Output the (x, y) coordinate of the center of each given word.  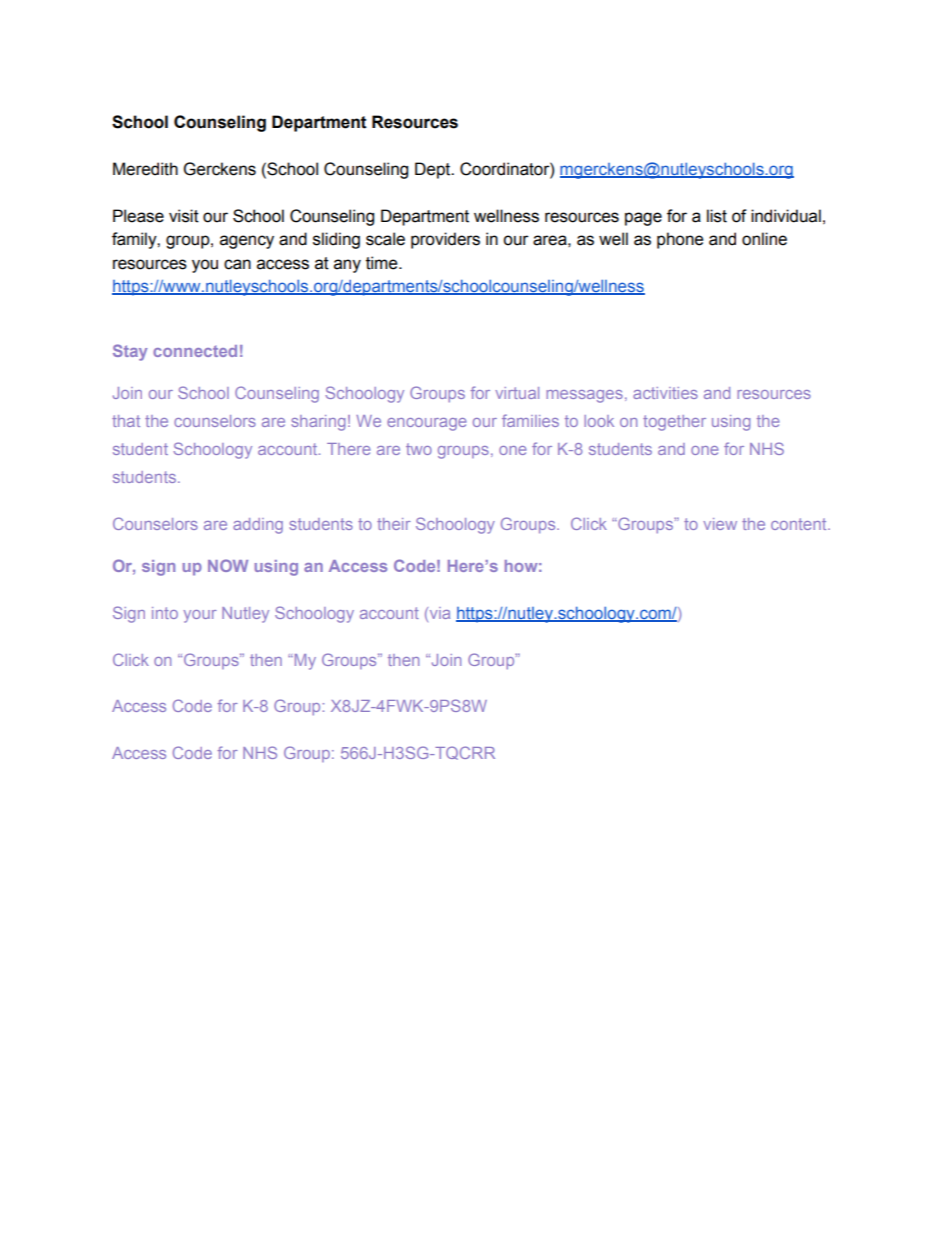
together (674, 423)
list (717, 216)
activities (665, 393)
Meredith (145, 169)
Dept (434, 170)
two (419, 449)
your (200, 616)
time (383, 263)
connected (195, 351)
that (126, 421)
